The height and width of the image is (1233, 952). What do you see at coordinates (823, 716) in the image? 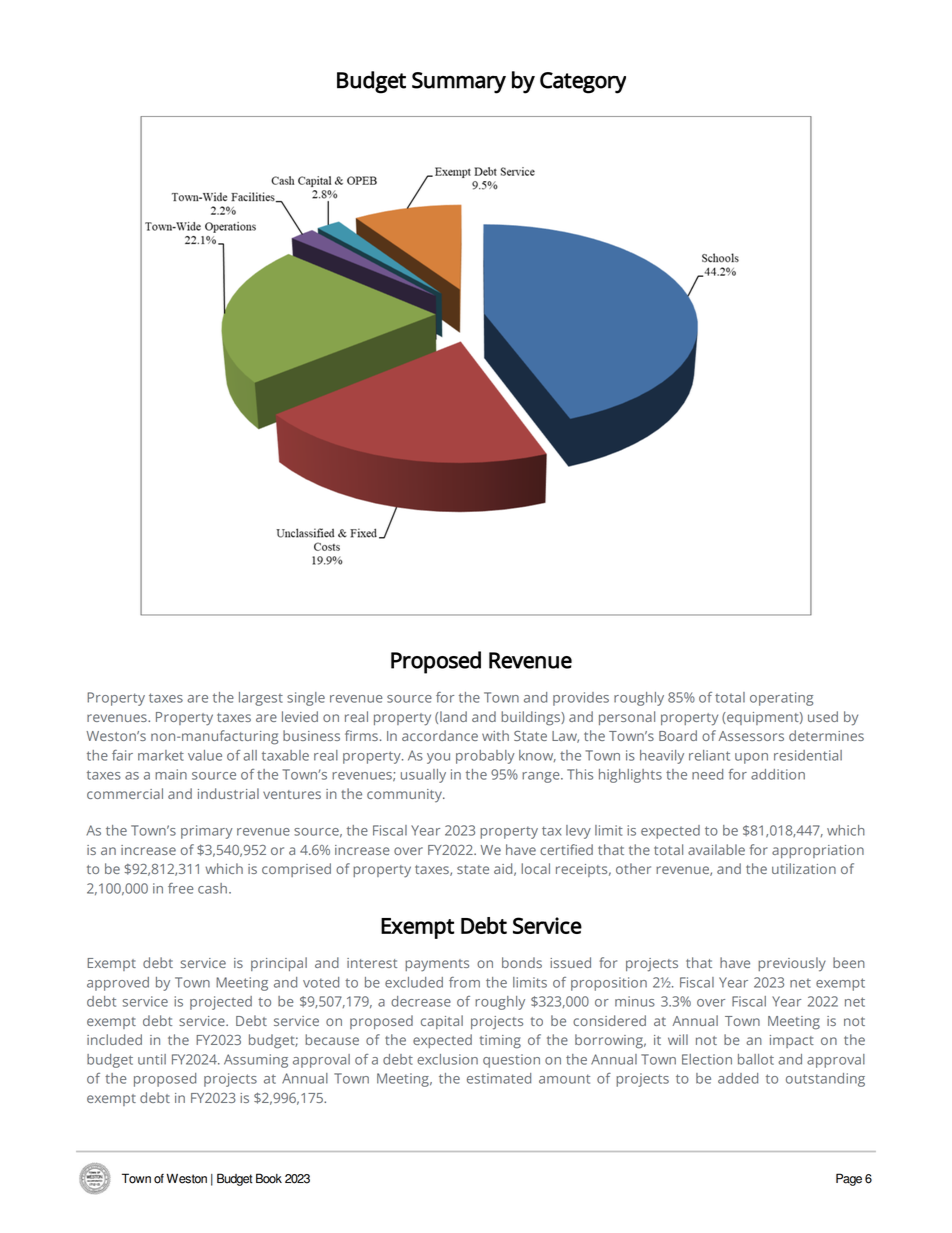
I see `used` at bounding box center [823, 716].
